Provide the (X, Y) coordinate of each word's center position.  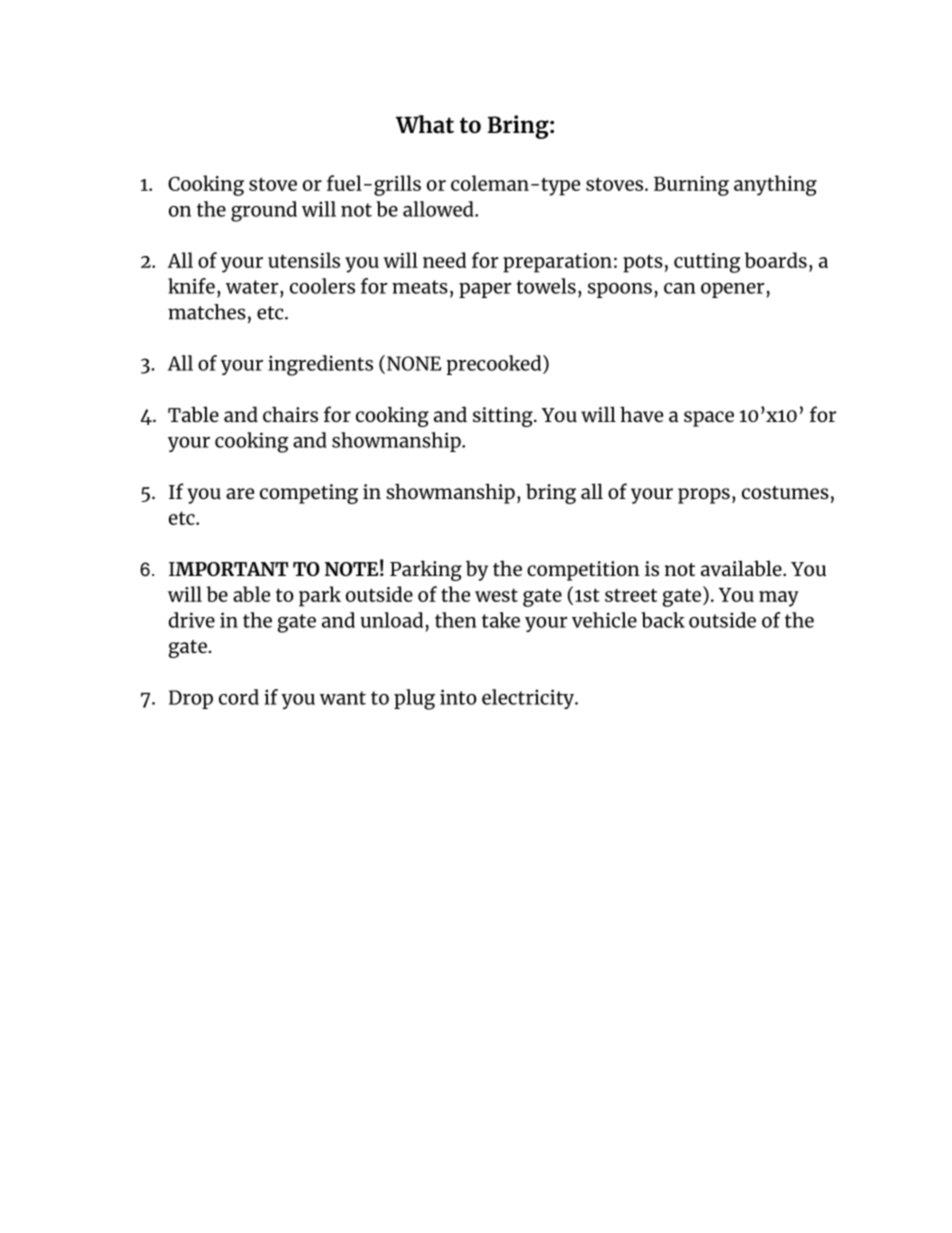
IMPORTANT (228, 569)
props (704, 496)
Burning (691, 186)
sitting (504, 417)
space (709, 419)
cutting (707, 263)
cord (239, 697)
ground (264, 211)
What (425, 124)
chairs (290, 414)
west (496, 595)
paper (485, 290)
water (253, 287)
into (458, 697)
